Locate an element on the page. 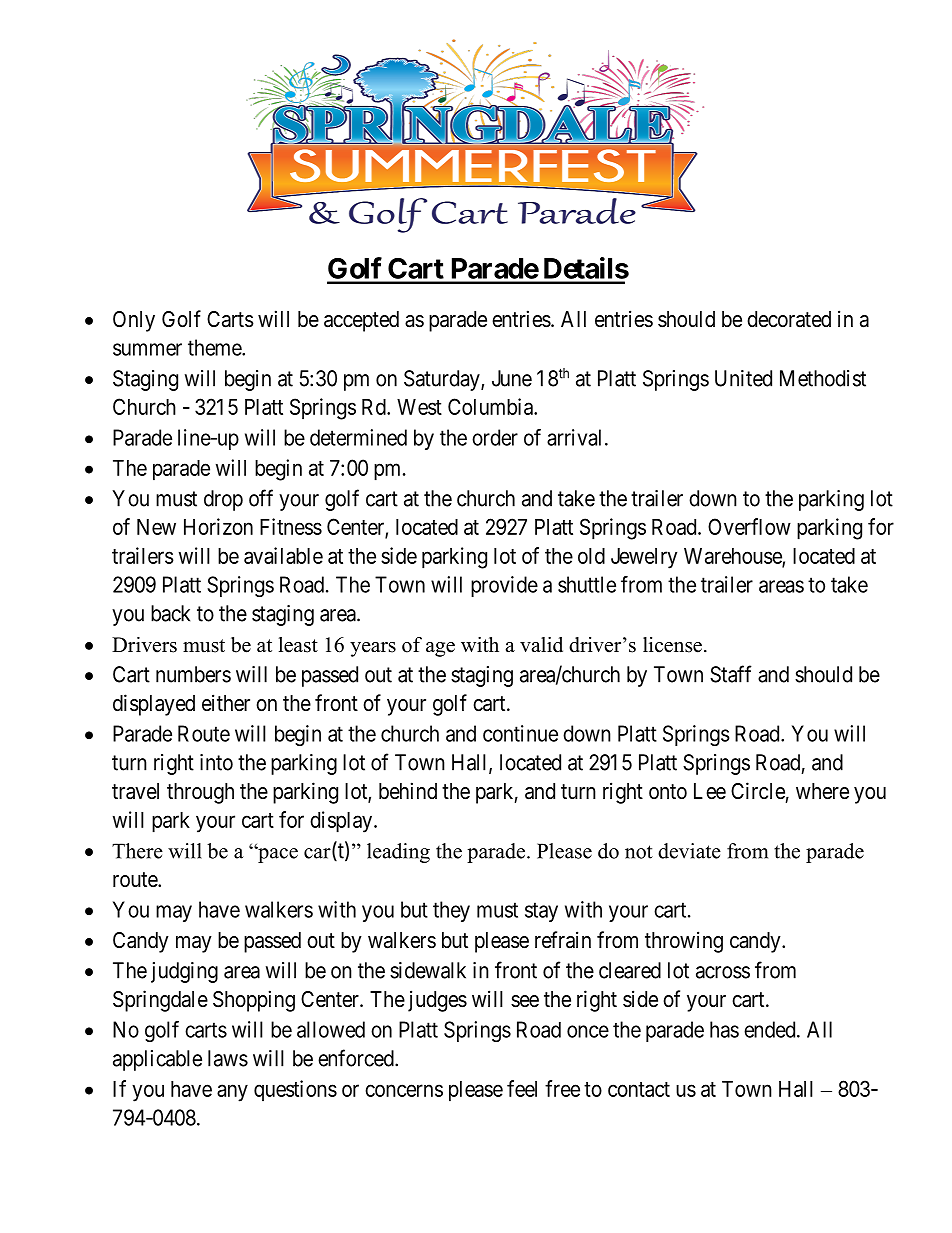  either is located at coordinates (226, 703).
